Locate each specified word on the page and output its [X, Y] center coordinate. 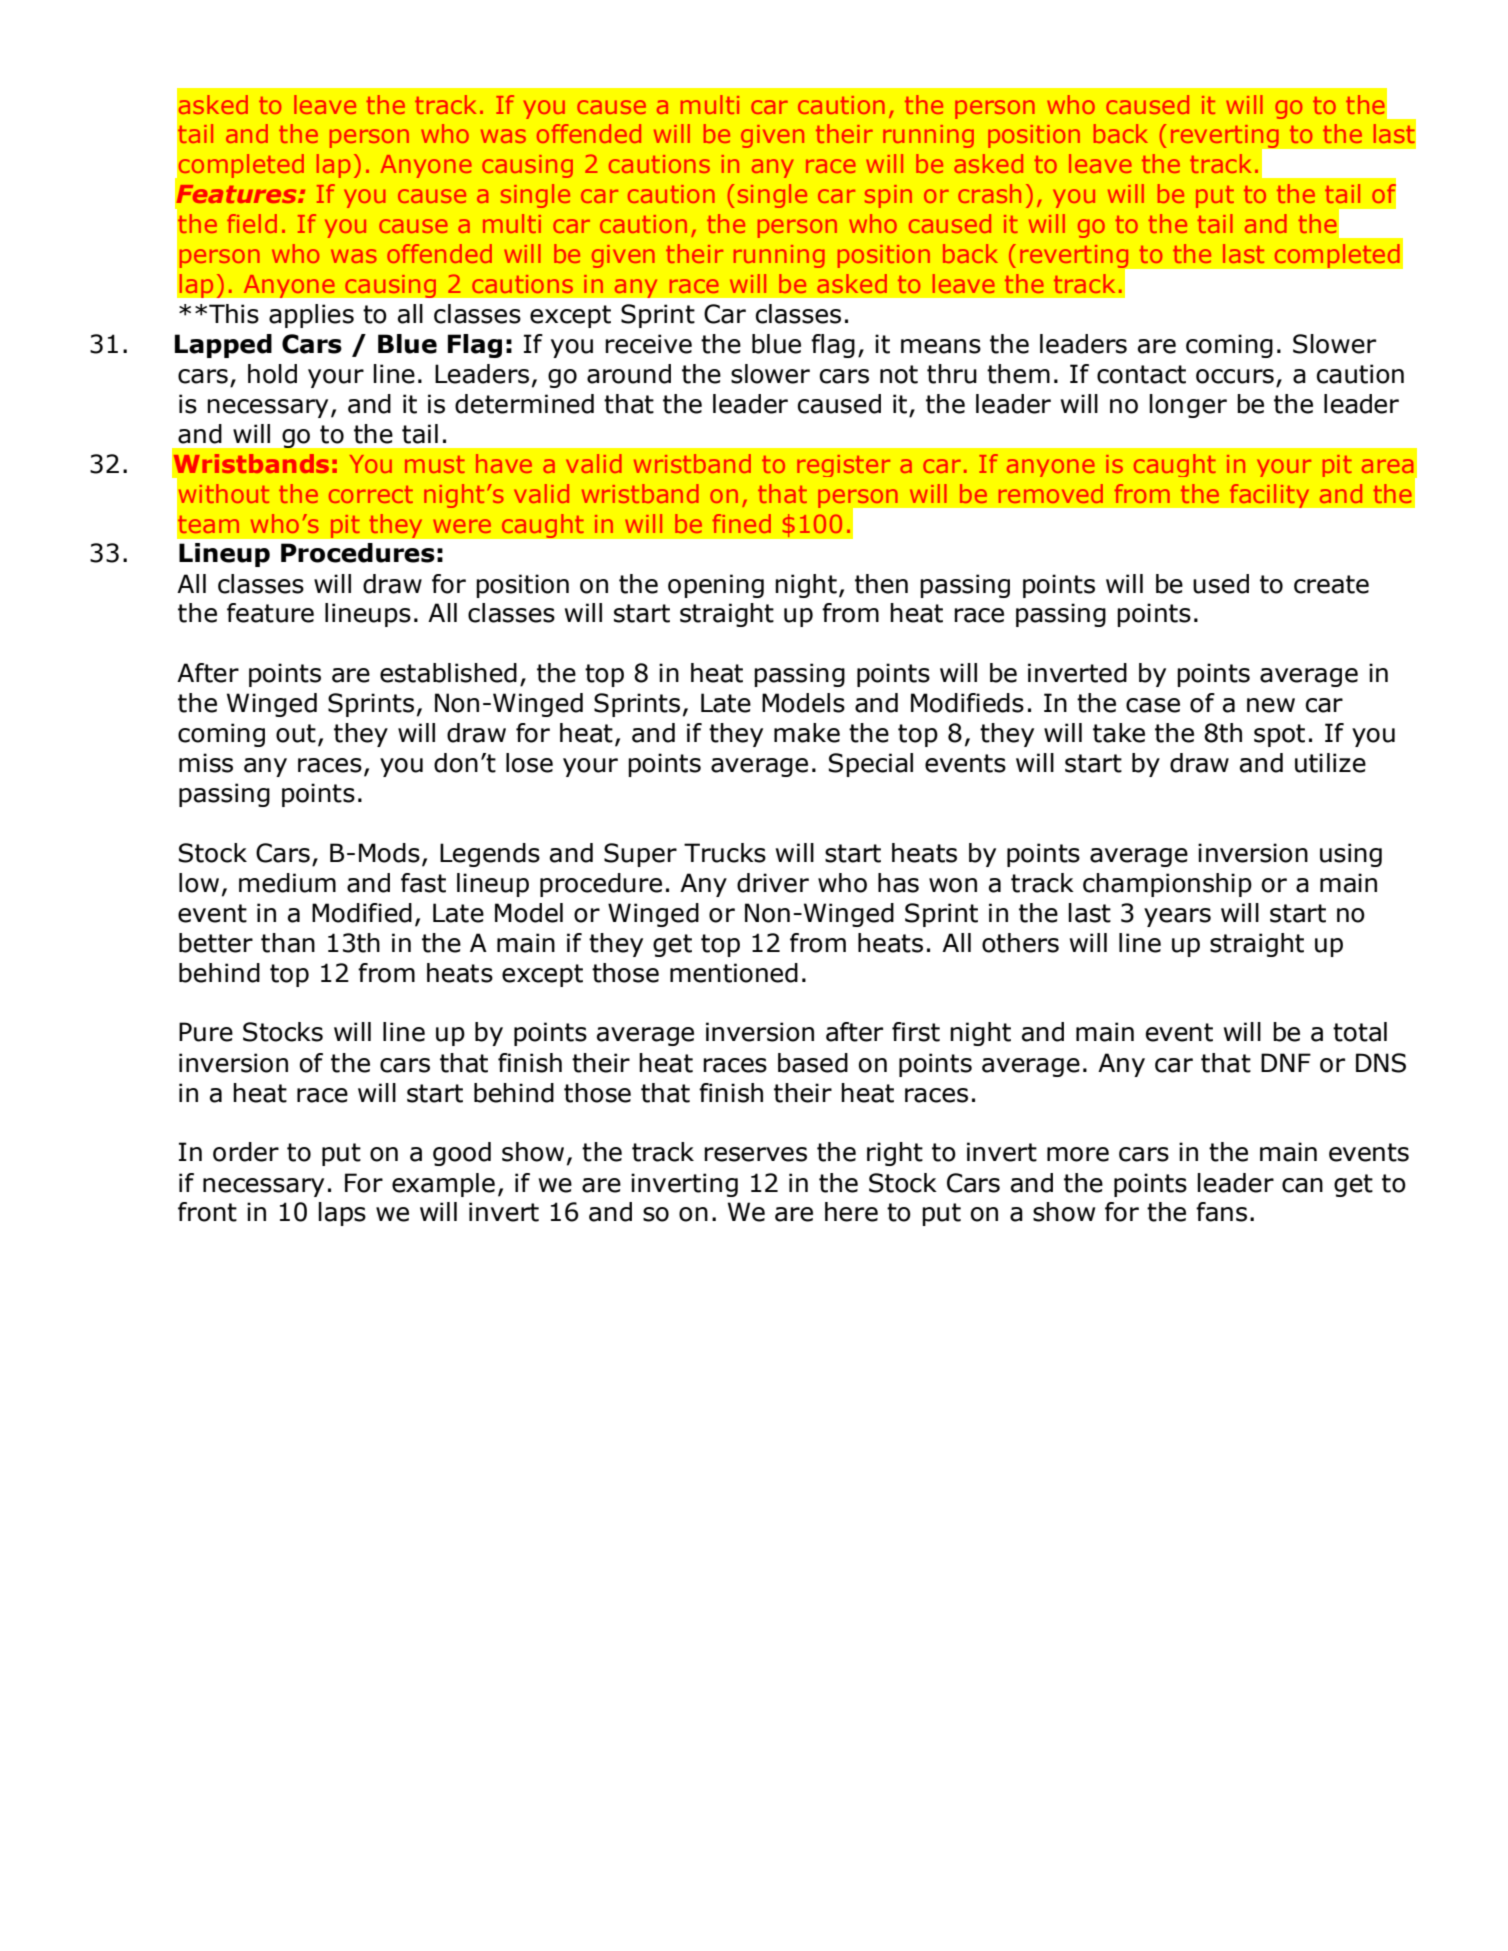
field [252, 223]
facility [1269, 496]
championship [1167, 885]
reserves [755, 1154]
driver [773, 883]
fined [742, 523]
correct [371, 494]
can [1302, 1185]
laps [342, 1214]
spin [888, 196]
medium [287, 883]
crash [989, 193]
